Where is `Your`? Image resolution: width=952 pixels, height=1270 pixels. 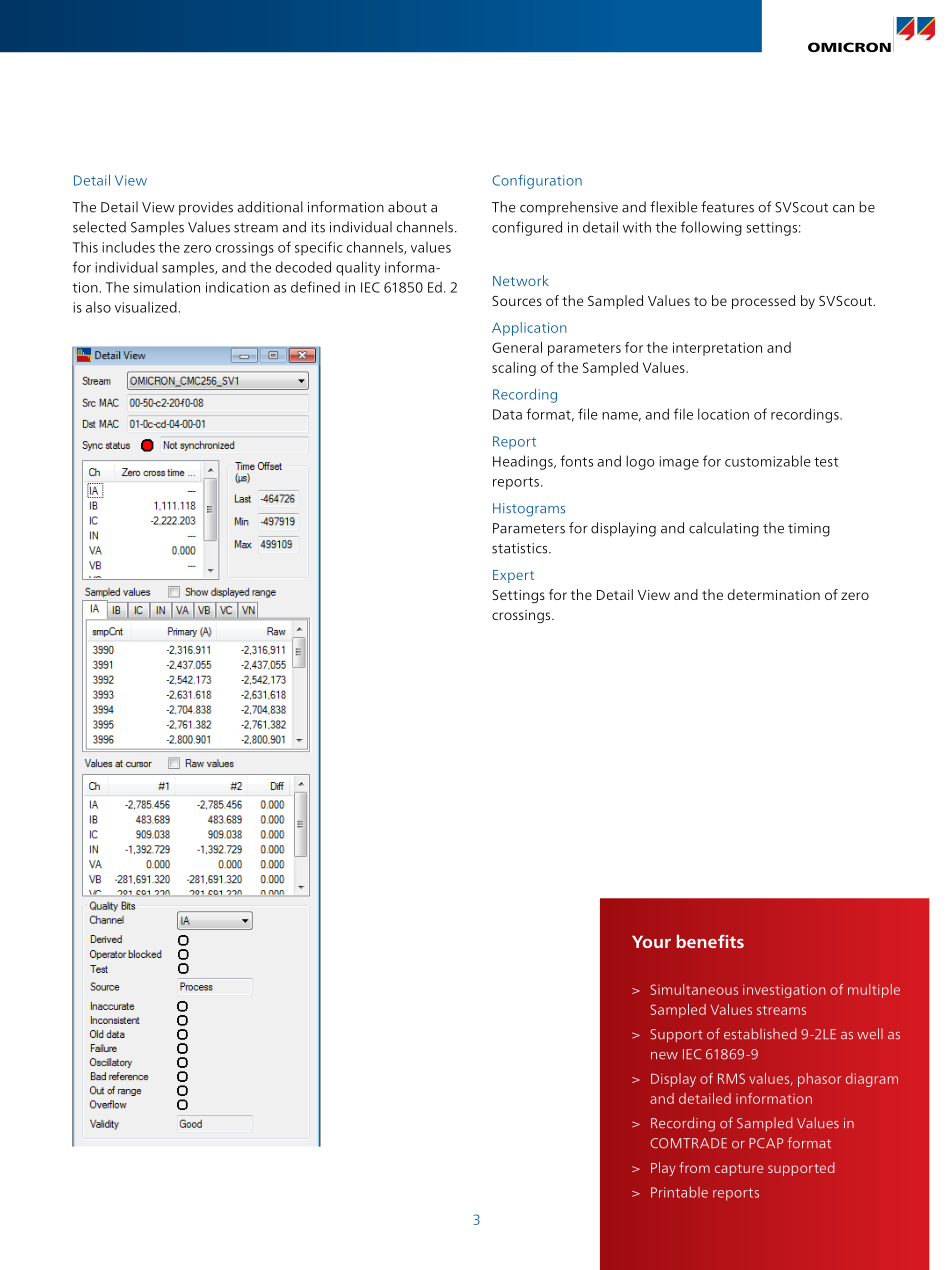
Your is located at coordinates (651, 941).
